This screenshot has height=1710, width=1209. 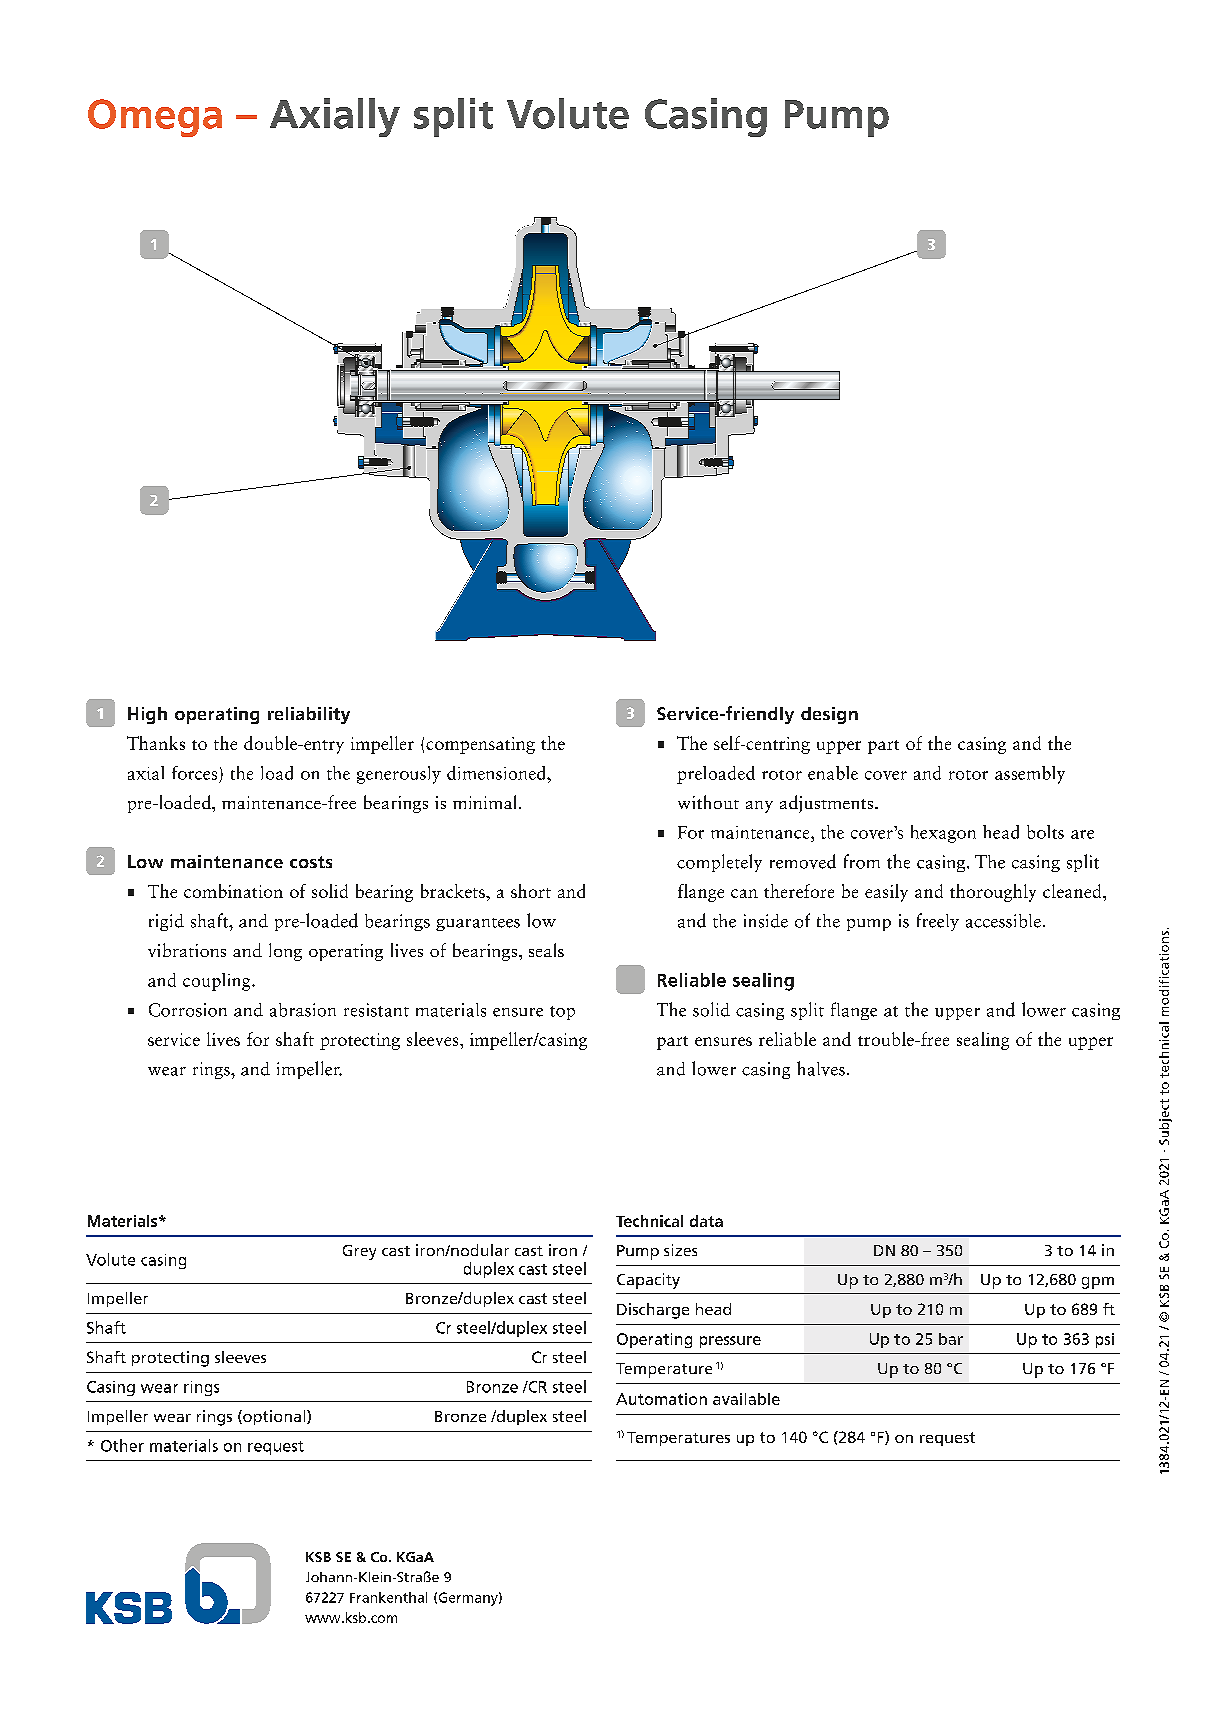 What do you see at coordinates (274, 1417) in the screenshot?
I see `optional` at bounding box center [274, 1417].
